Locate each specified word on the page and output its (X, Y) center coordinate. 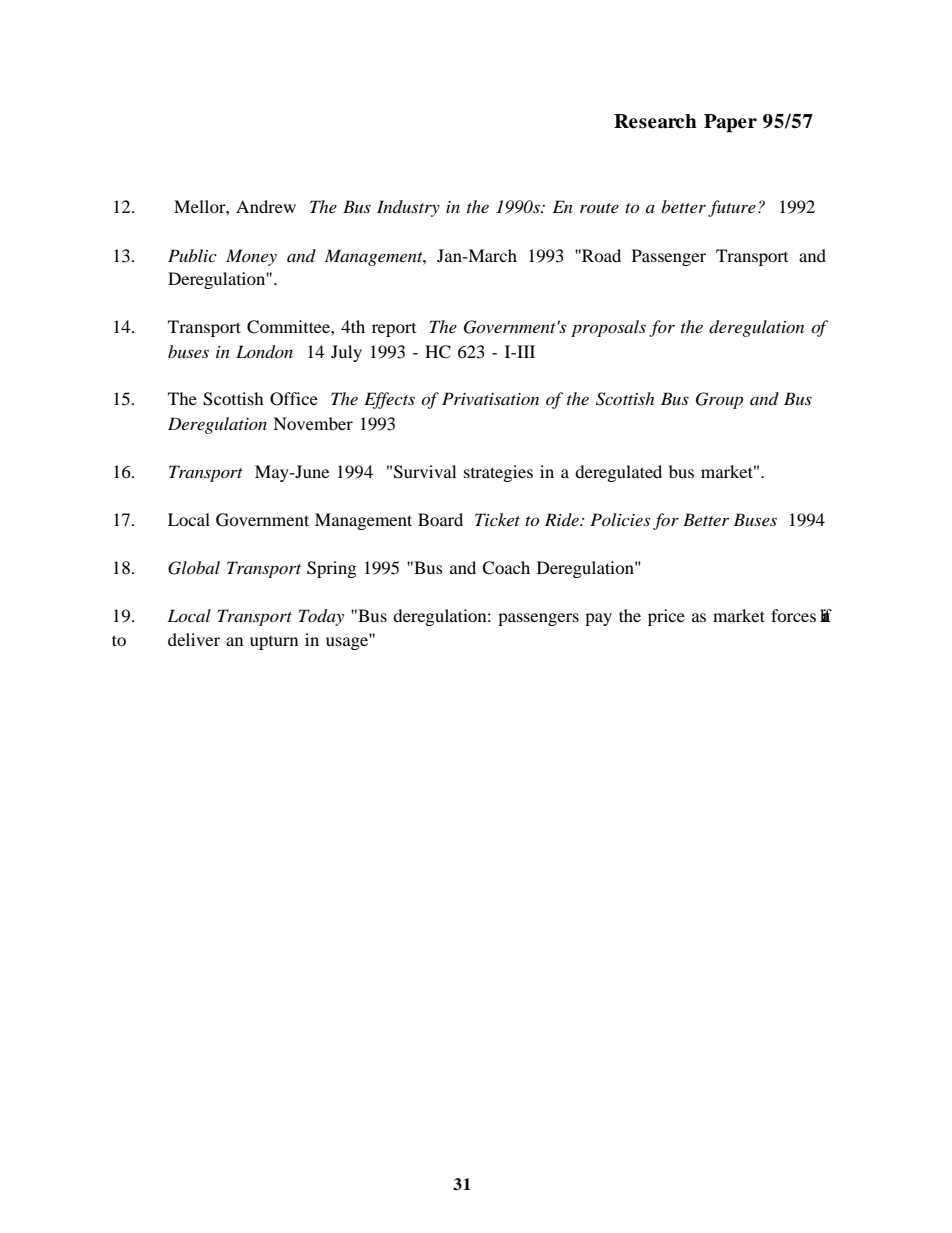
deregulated (618, 473)
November (313, 423)
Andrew (266, 206)
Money (251, 257)
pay (598, 619)
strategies (498, 473)
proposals (608, 328)
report (394, 330)
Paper (730, 123)
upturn (274, 643)
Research (655, 121)
